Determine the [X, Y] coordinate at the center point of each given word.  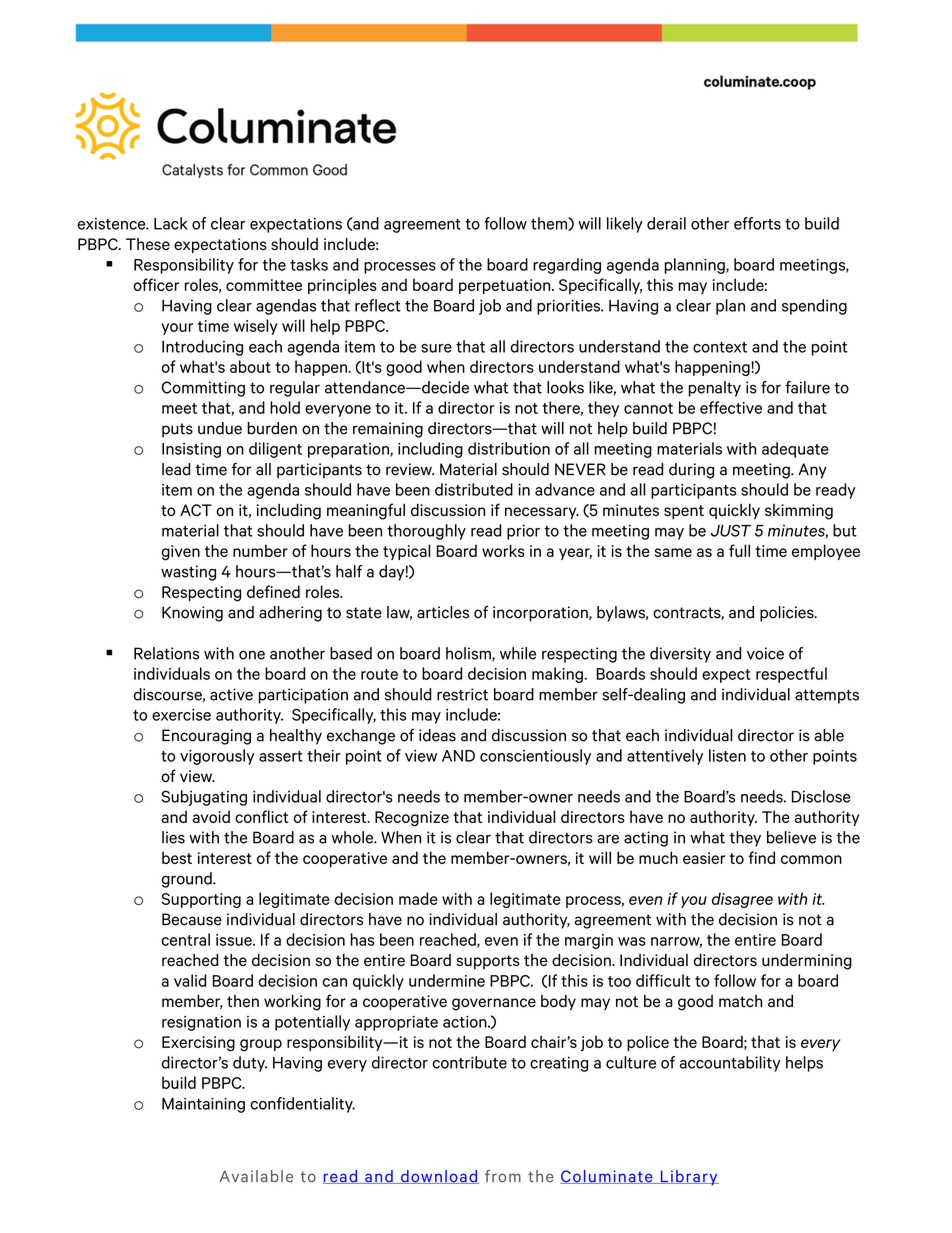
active [231, 694]
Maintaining [203, 1105]
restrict [462, 694]
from [503, 1176]
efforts [757, 223]
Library [688, 1178]
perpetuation [506, 286]
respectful [791, 675]
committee [264, 285]
